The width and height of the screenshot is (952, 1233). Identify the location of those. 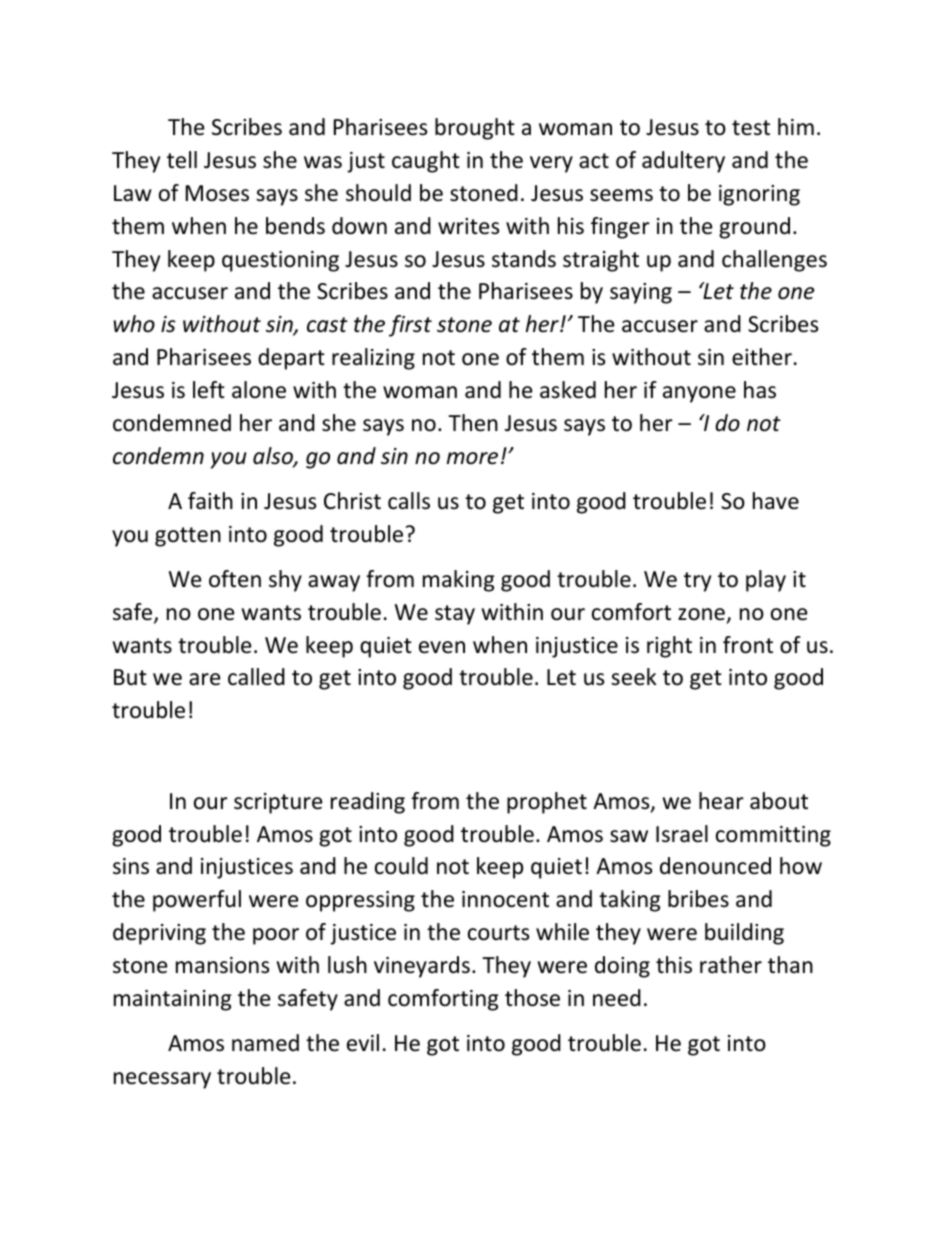
(532, 998).
